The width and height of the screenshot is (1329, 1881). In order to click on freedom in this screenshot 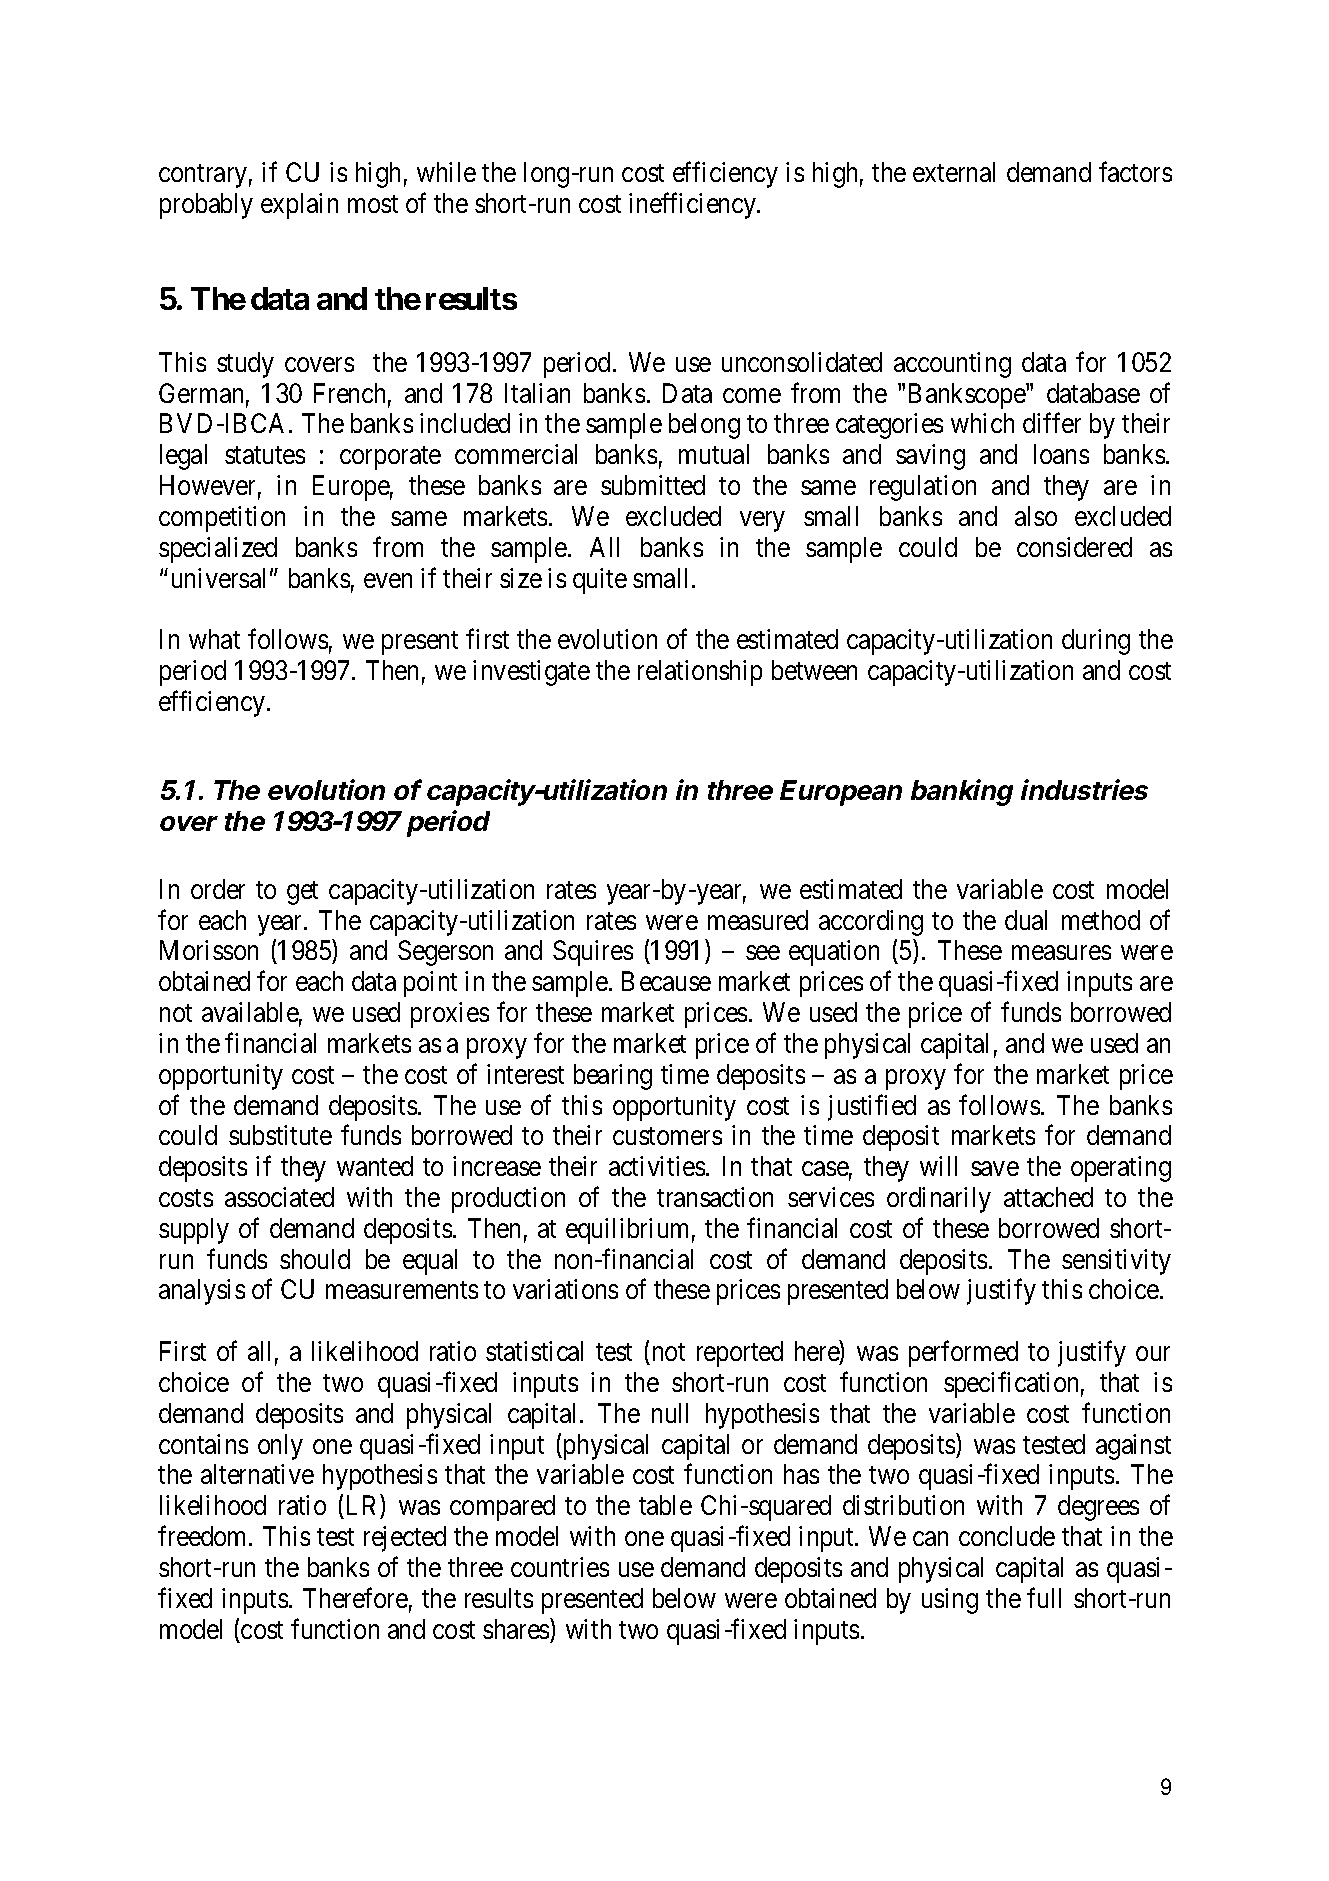, I will do `click(204, 1536)`.
